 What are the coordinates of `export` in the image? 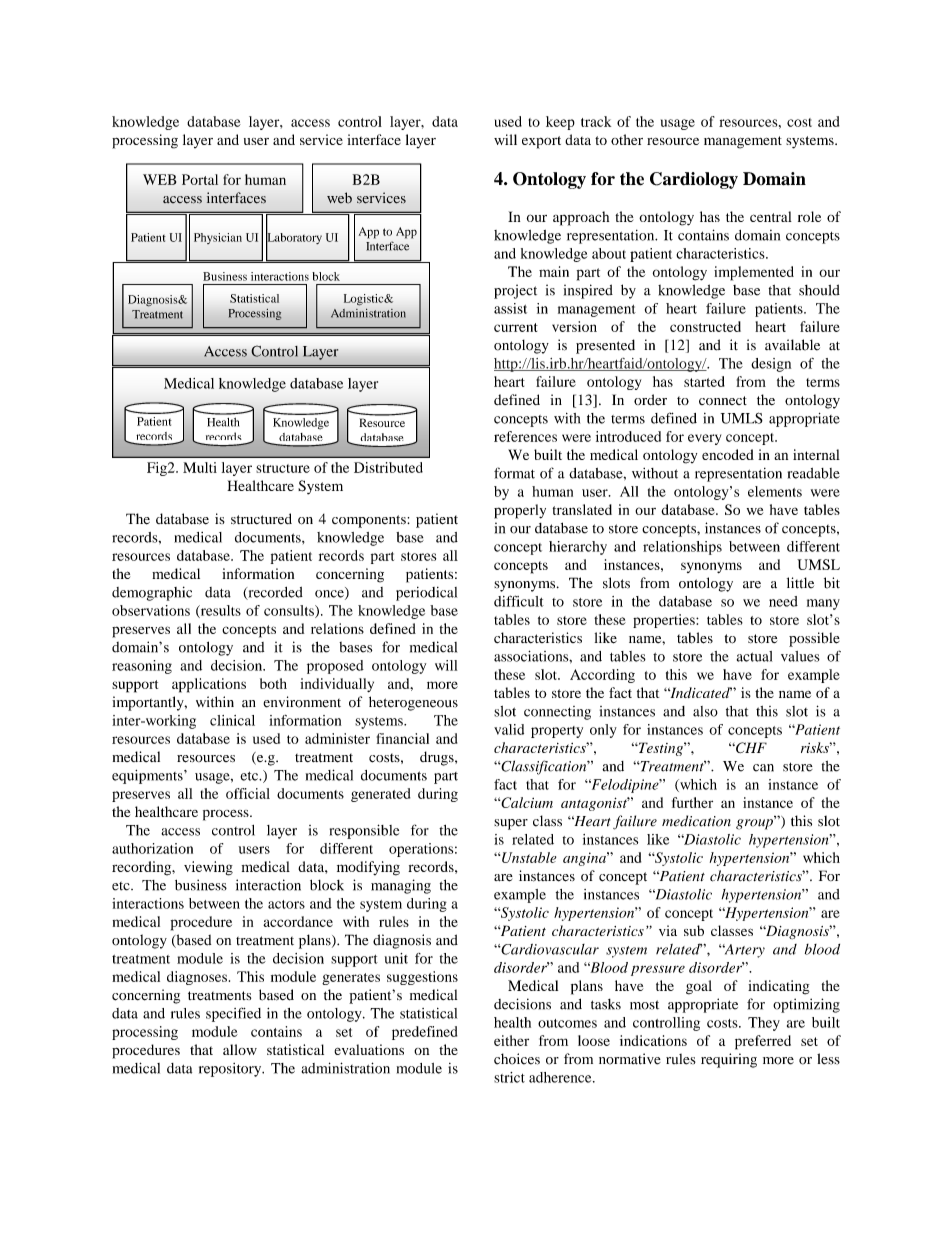 It's located at (541, 142).
